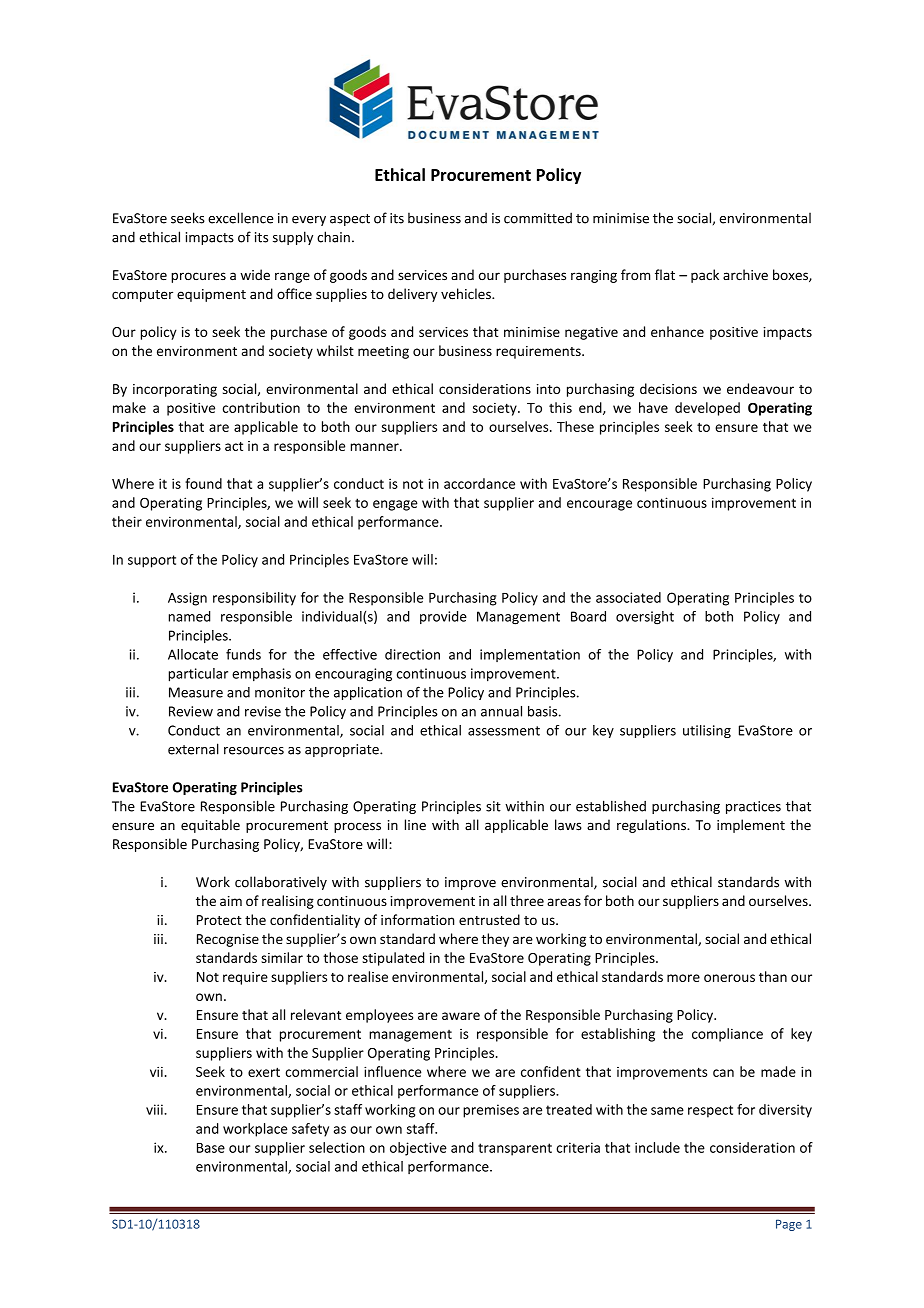  Describe the element at coordinates (240, 218) in the screenshot. I see `excellence` at that location.
